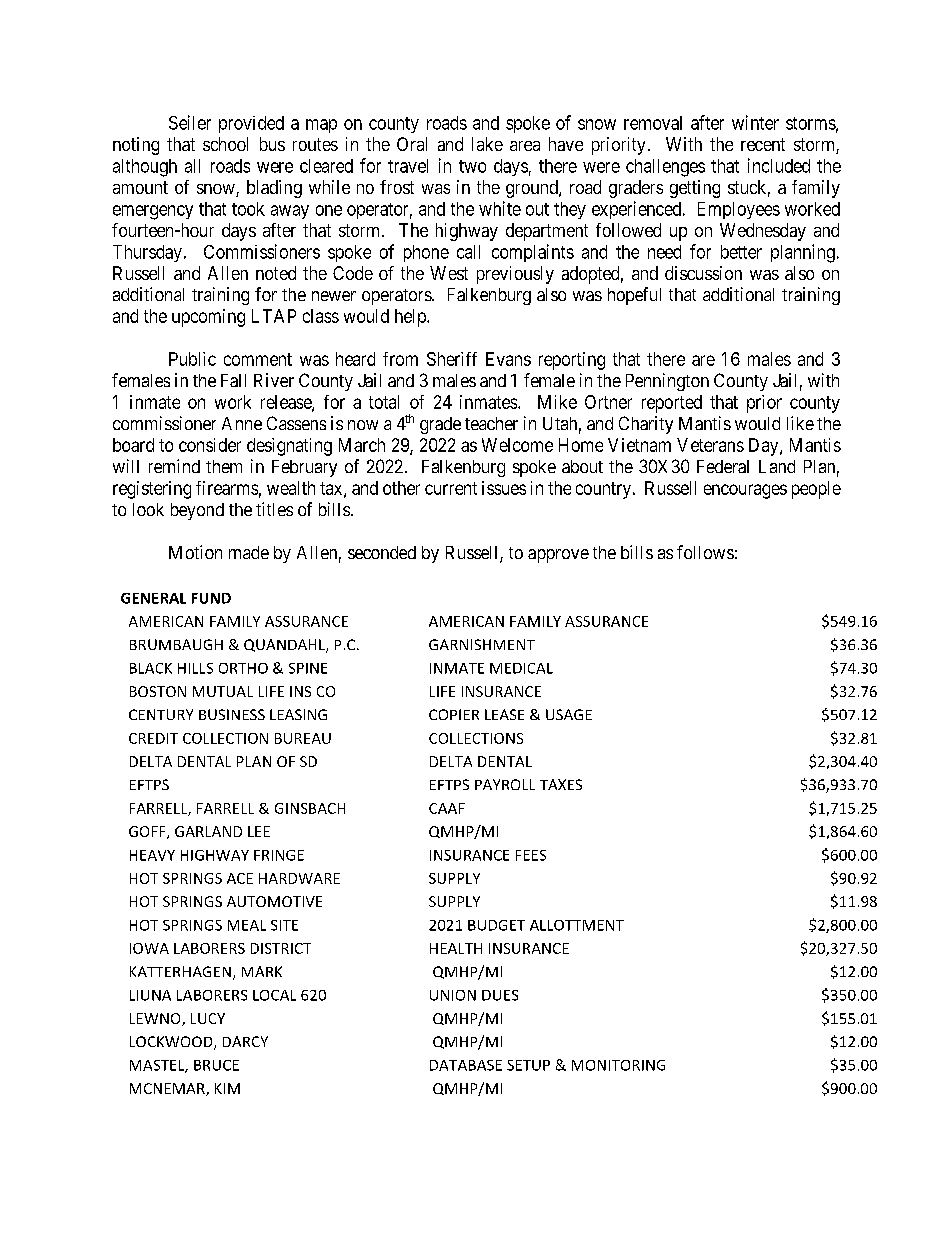 Image resolution: width=952 pixels, height=1233 pixels. Describe the element at coordinates (763, 144) in the document. I see `recent` at that location.
